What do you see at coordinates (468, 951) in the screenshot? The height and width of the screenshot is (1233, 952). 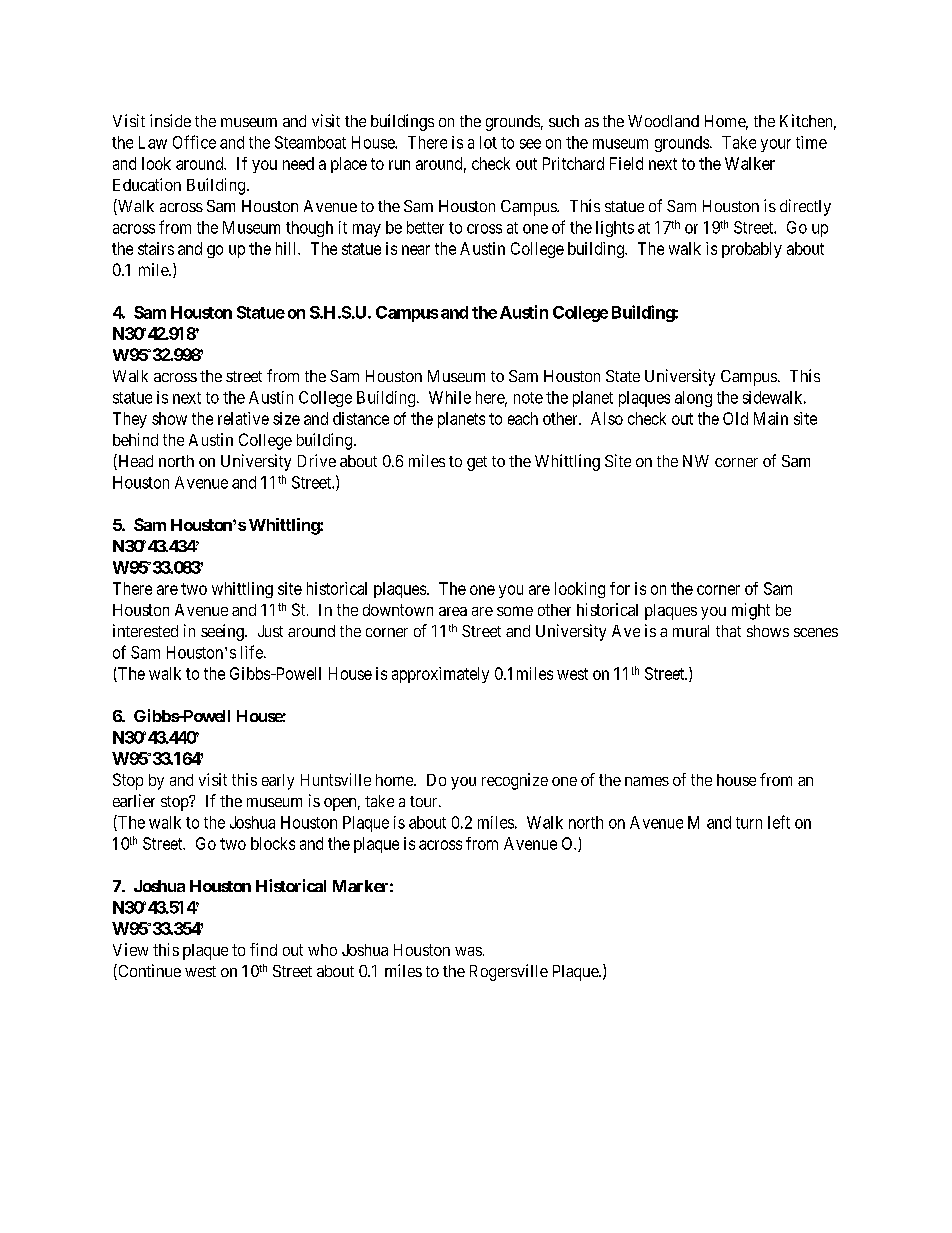 I see `was` at bounding box center [468, 951].
